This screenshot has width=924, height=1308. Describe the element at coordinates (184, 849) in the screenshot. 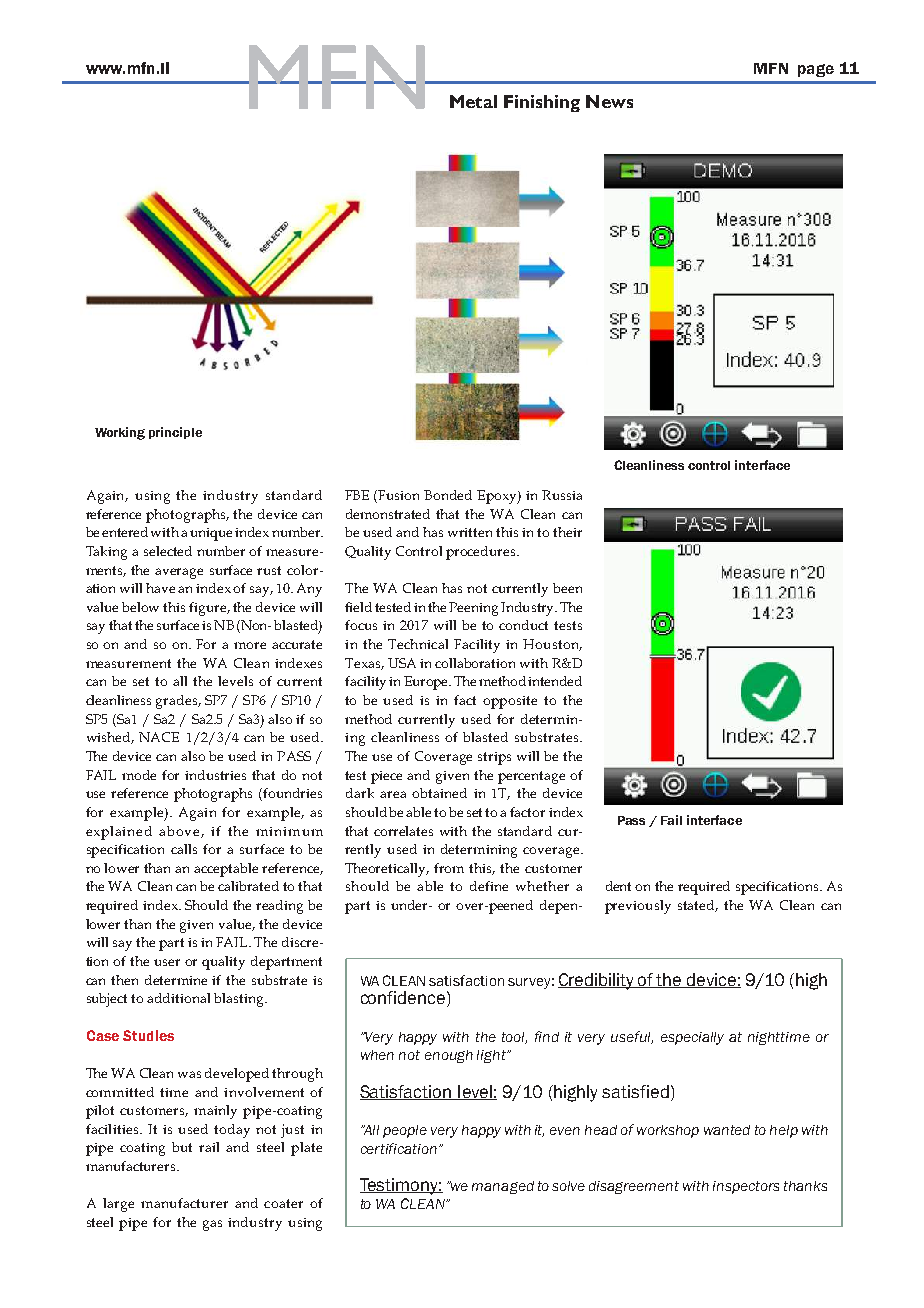

I see `calls` at that location.
